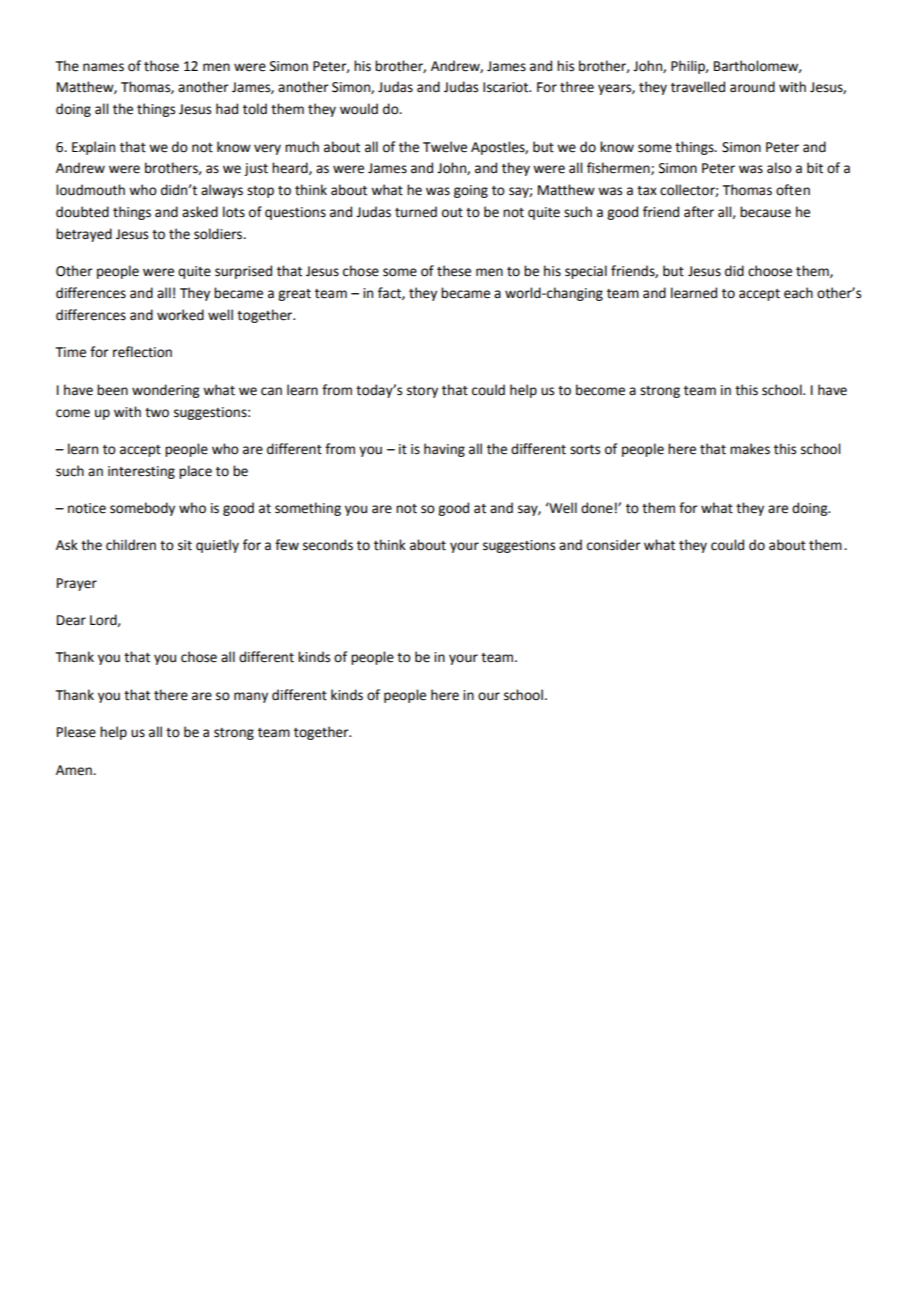 The image size is (924, 1308). I want to click on Please, so click(76, 732).
